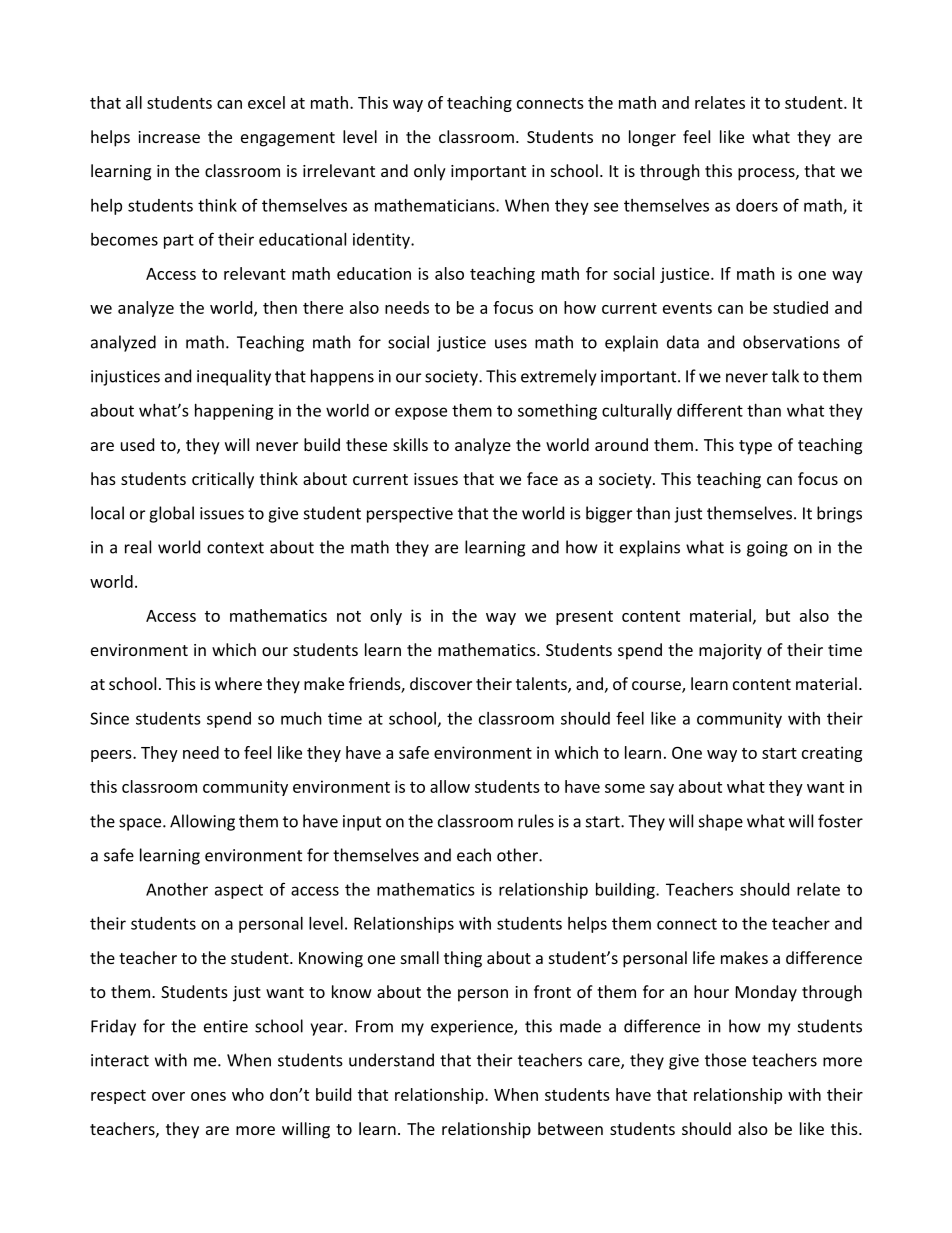 This screenshot has width=952, height=1233. What do you see at coordinates (704, 957) in the screenshot?
I see `life` at bounding box center [704, 957].
